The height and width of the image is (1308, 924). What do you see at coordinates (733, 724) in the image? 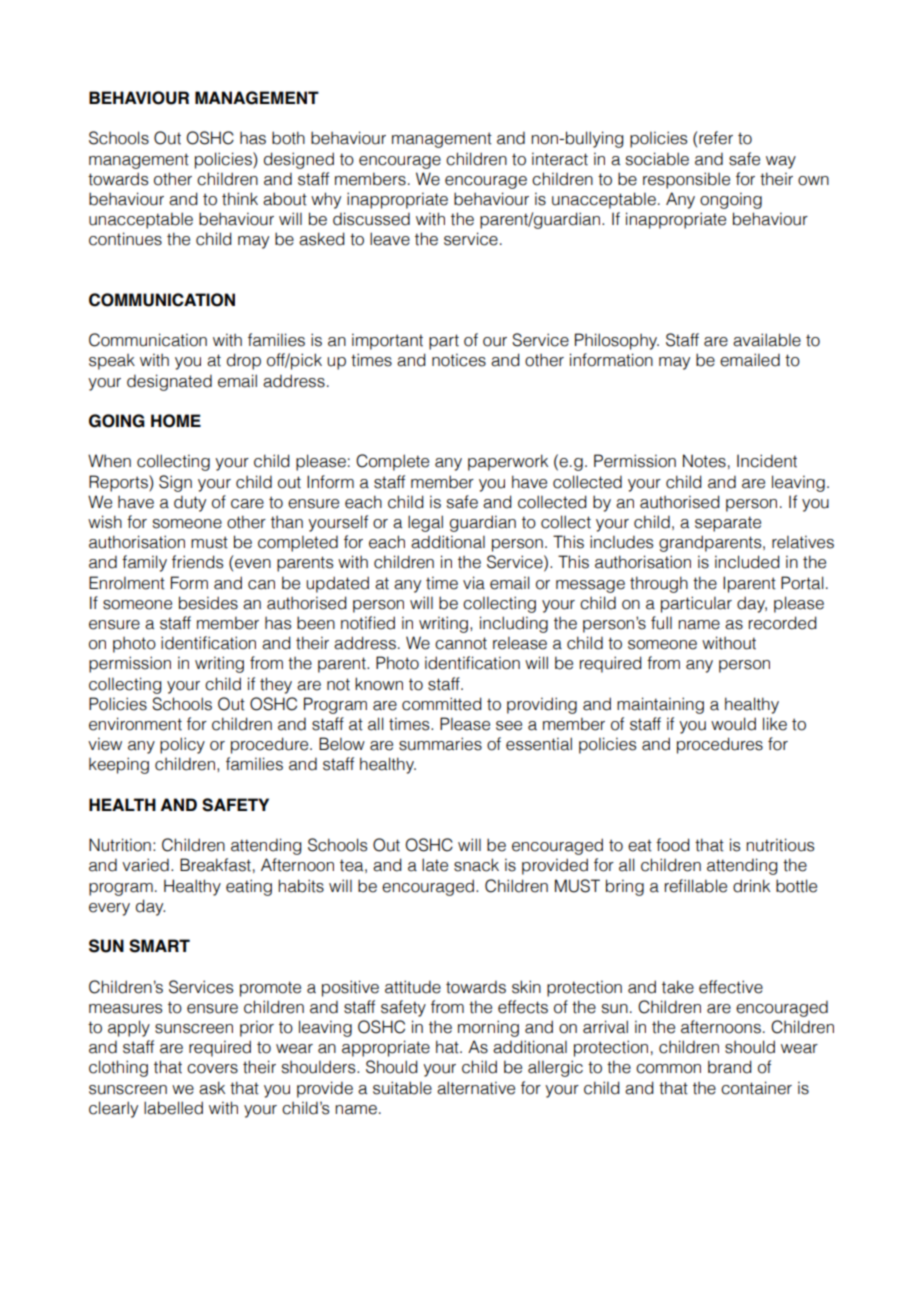
I see `would` at bounding box center [733, 724].
